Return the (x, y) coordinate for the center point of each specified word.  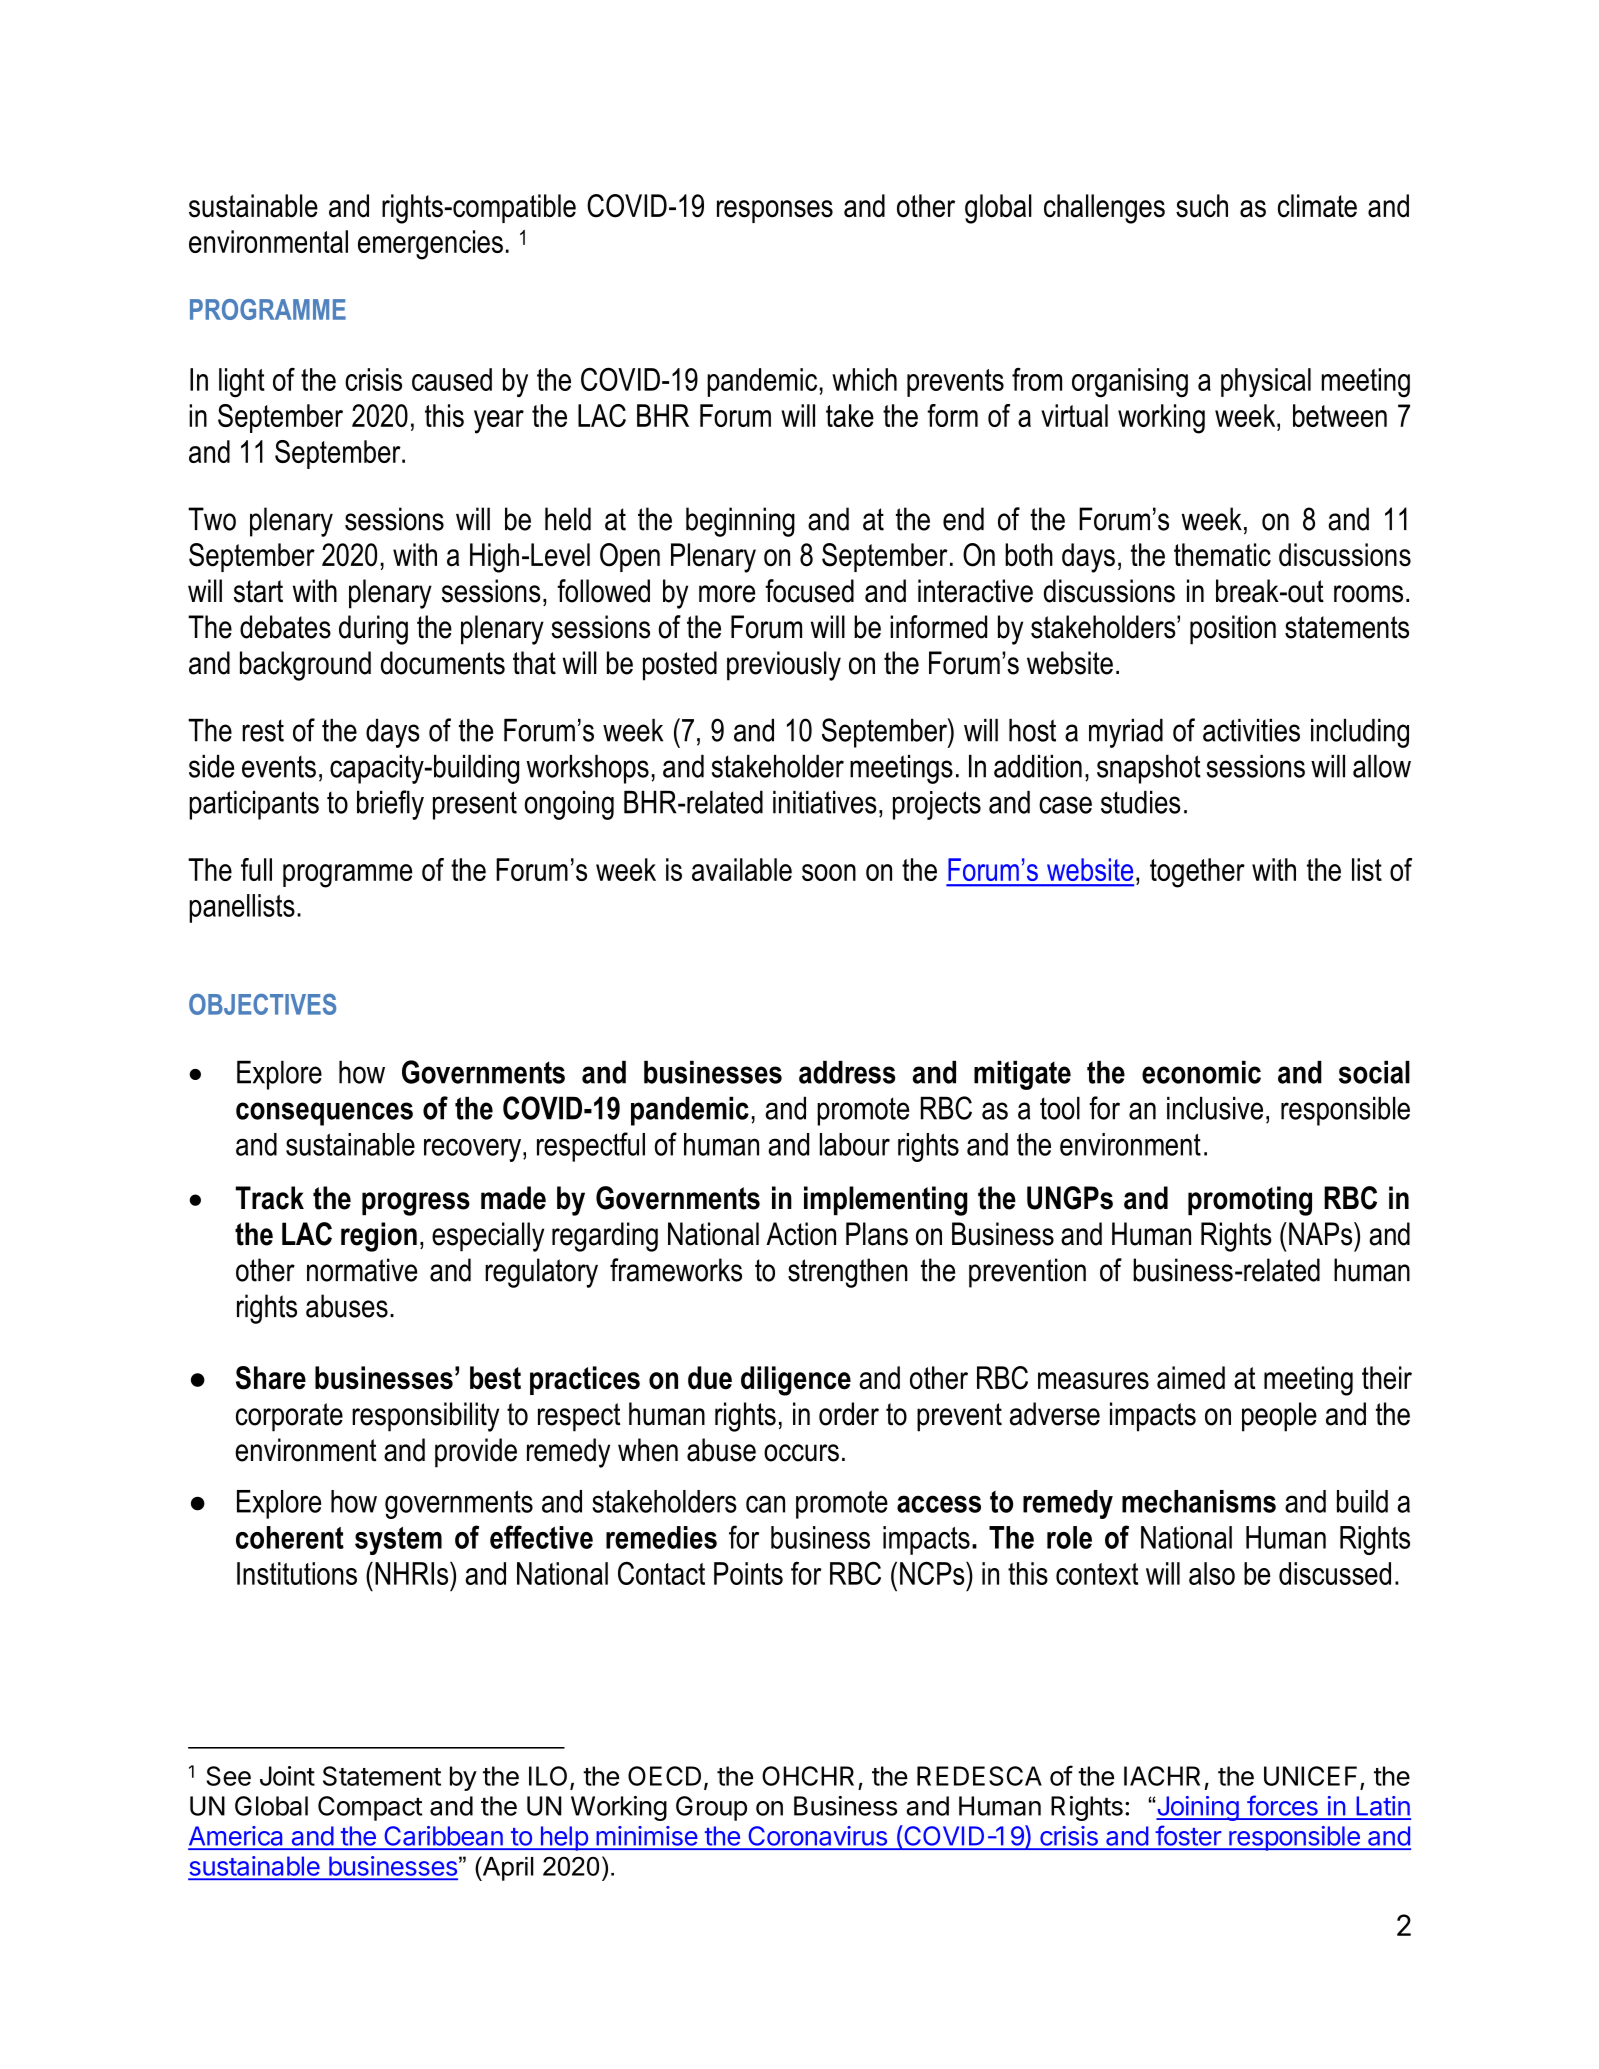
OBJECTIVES (262, 1004)
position (1233, 630)
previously (784, 666)
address (847, 1072)
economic (1201, 1072)
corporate (289, 1417)
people (1279, 1417)
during (373, 630)
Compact (370, 1808)
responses (775, 211)
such (1202, 206)
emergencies (430, 245)
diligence (796, 1381)
